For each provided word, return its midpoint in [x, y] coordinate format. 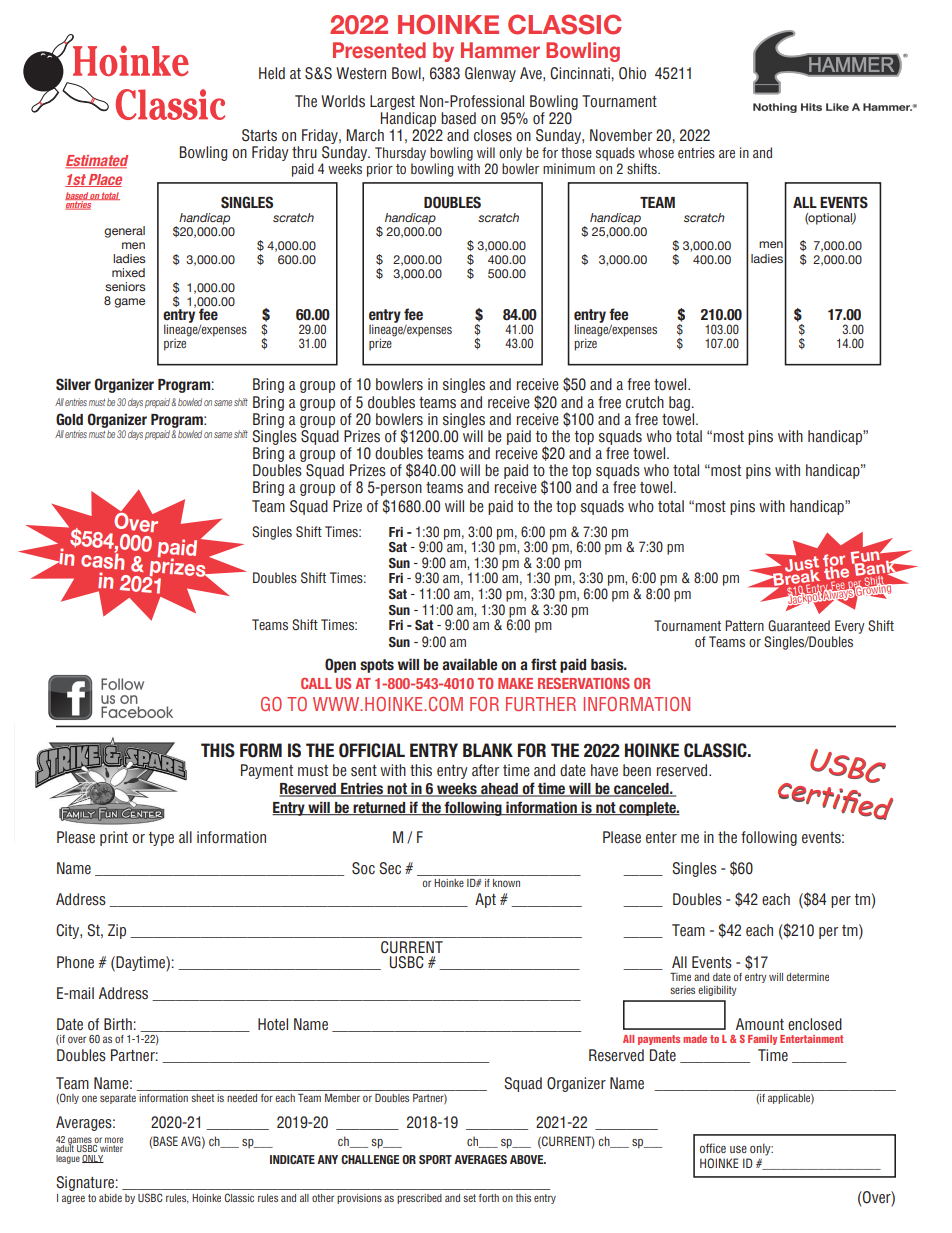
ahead [499, 790]
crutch [645, 402]
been [637, 770]
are [727, 154]
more [114, 1141]
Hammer [500, 50]
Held [272, 73]
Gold [69, 419]
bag [679, 403]
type [161, 839]
